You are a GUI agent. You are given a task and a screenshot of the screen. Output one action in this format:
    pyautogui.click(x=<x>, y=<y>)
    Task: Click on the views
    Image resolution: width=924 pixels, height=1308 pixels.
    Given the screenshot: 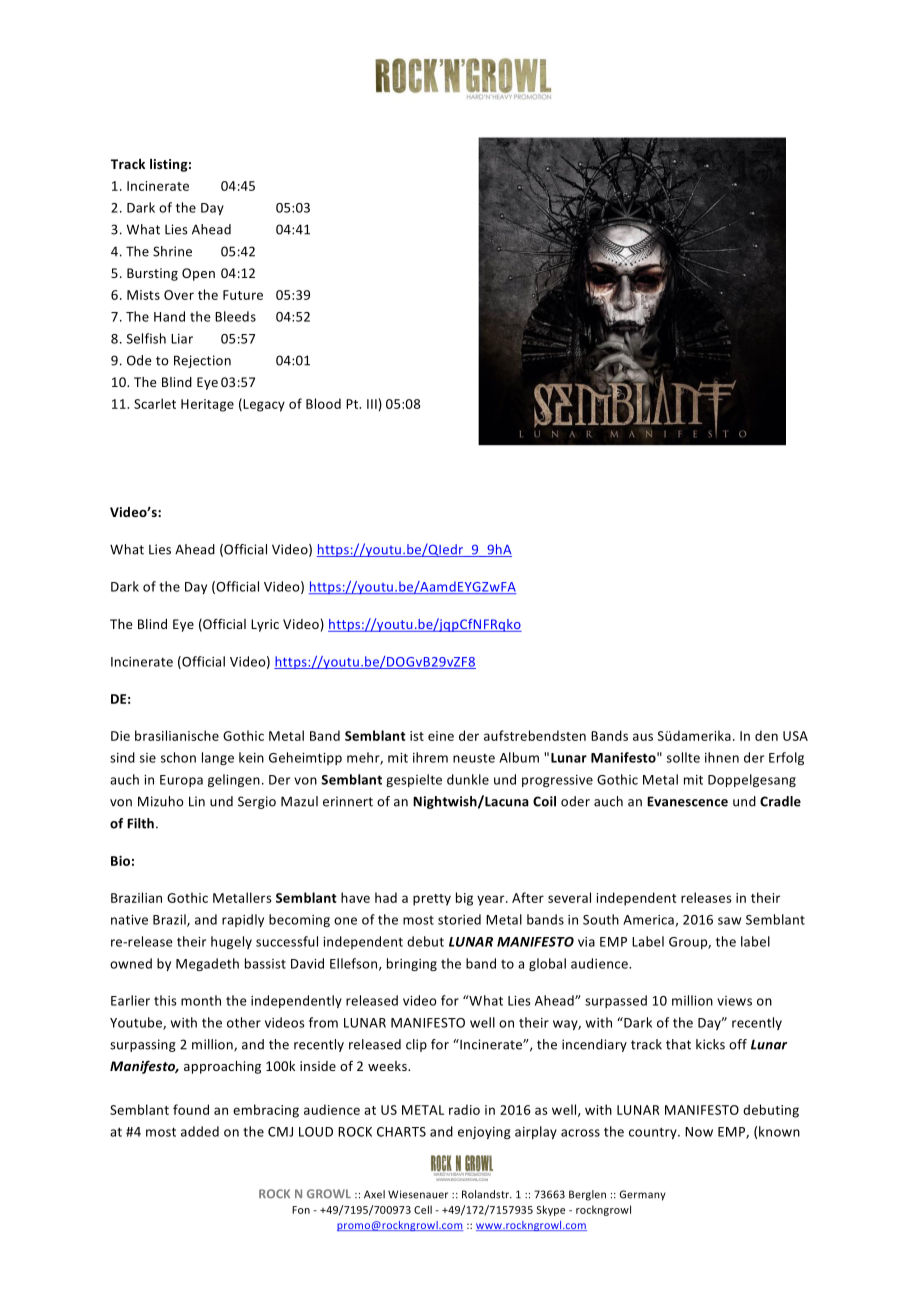 What is the action you would take?
    pyautogui.click(x=734, y=1001)
